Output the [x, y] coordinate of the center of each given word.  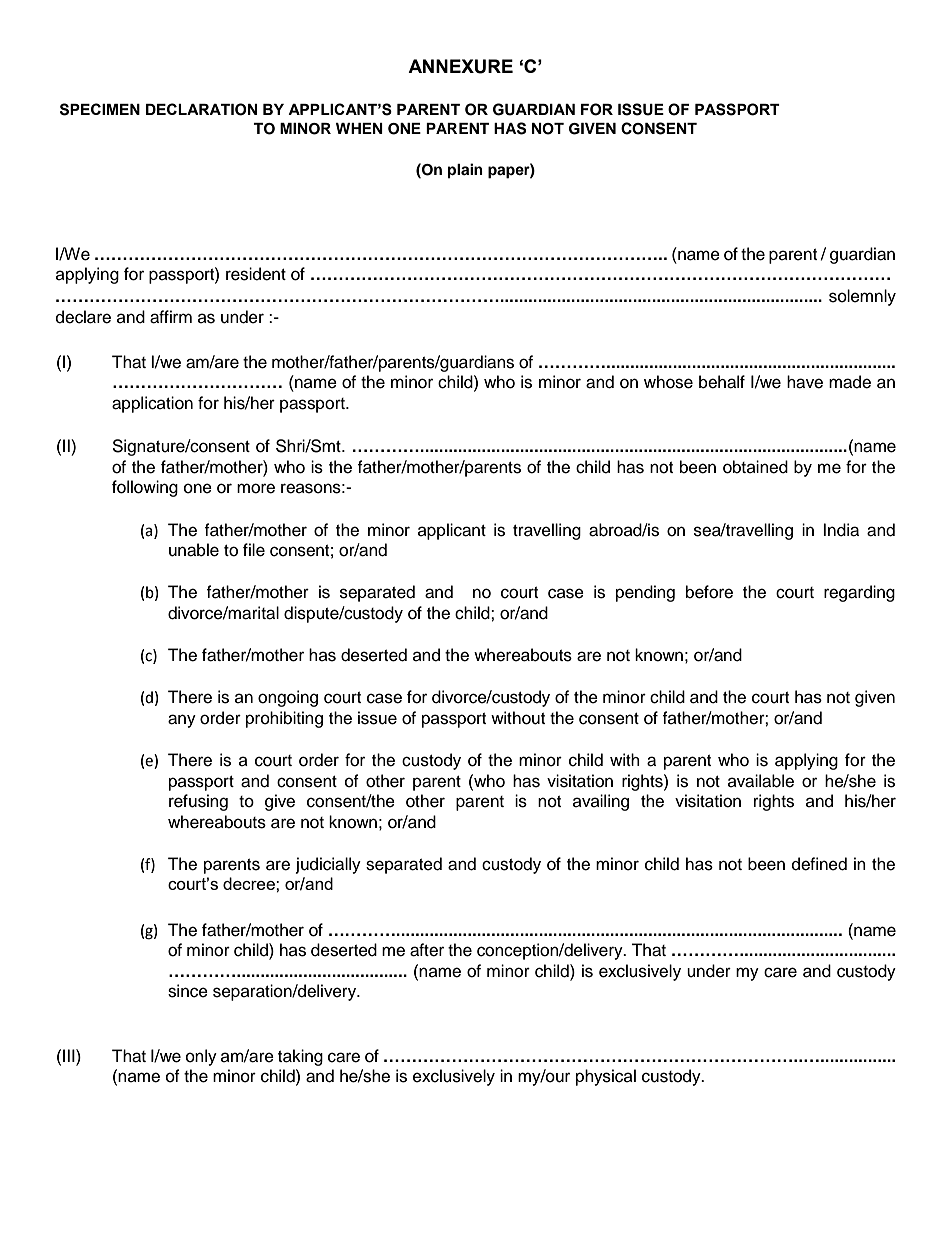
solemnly [862, 297]
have [805, 382]
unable [194, 550]
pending [645, 593]
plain [465, 171]
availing [601, 802]
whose [668, 382]
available [761, 781]
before [709, 592]
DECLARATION [201, 109]
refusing [198, 802]
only [201, 1057]
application [152, 404]
